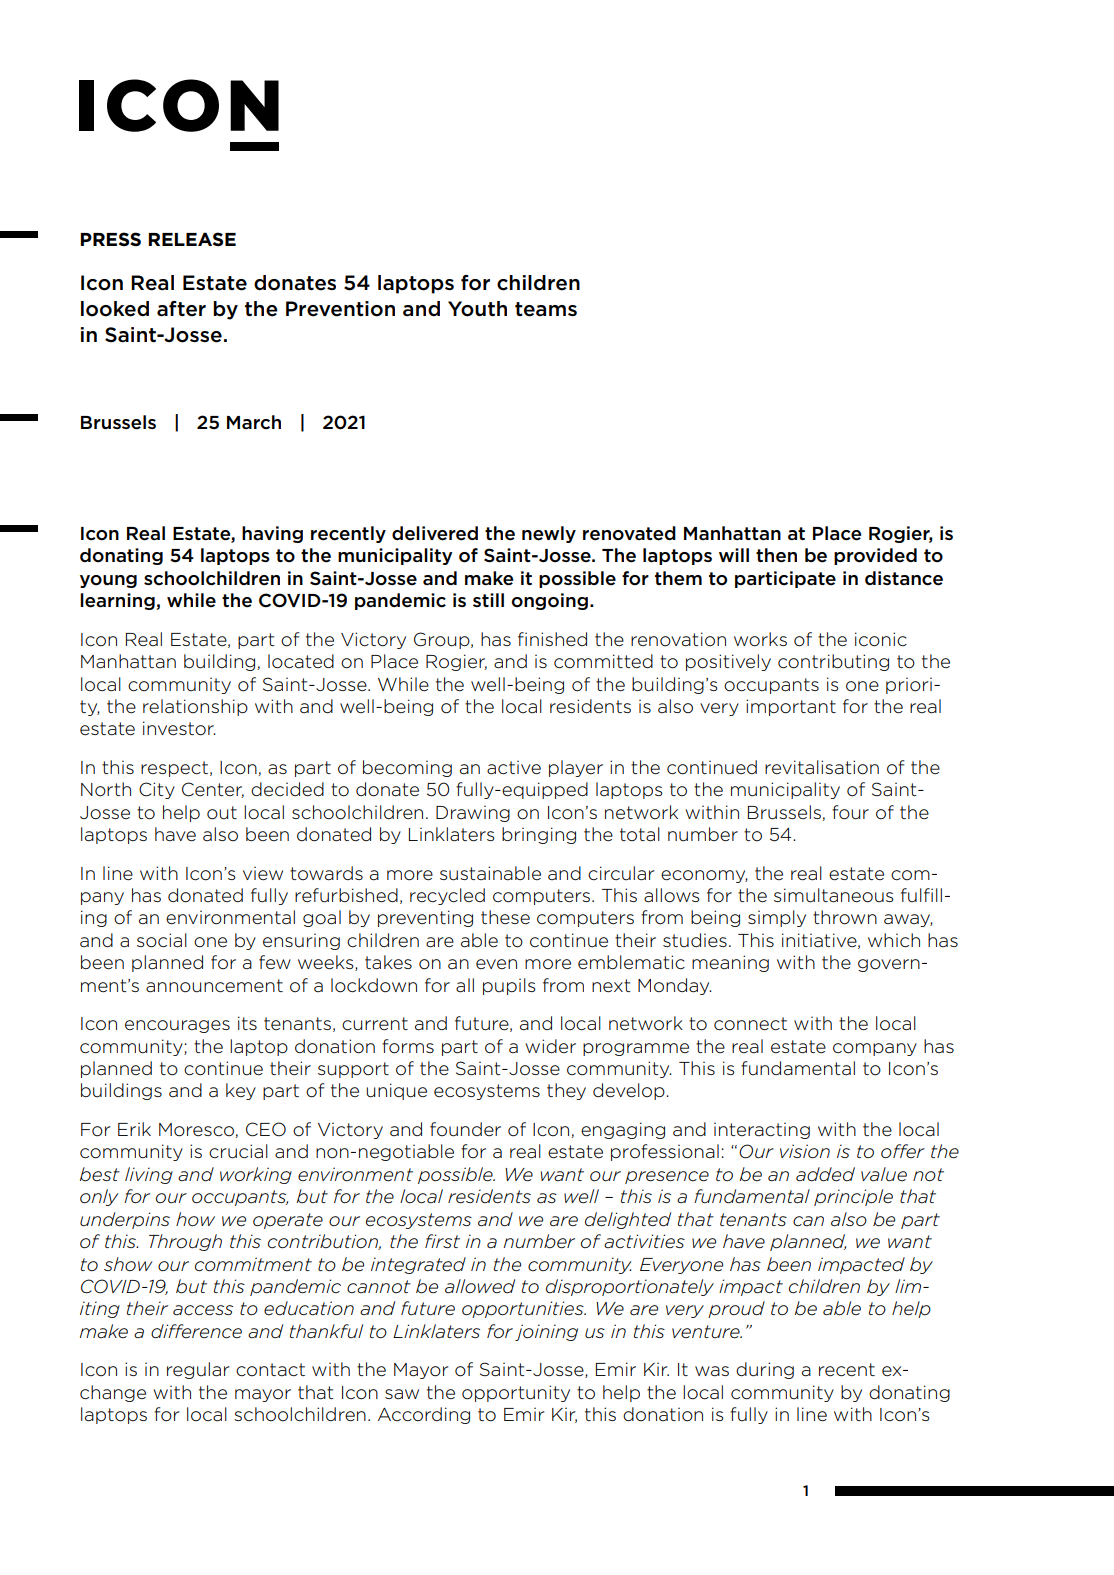 This screenshot has height=1575, width=1114. I want to click on four, so click(850, 812).
